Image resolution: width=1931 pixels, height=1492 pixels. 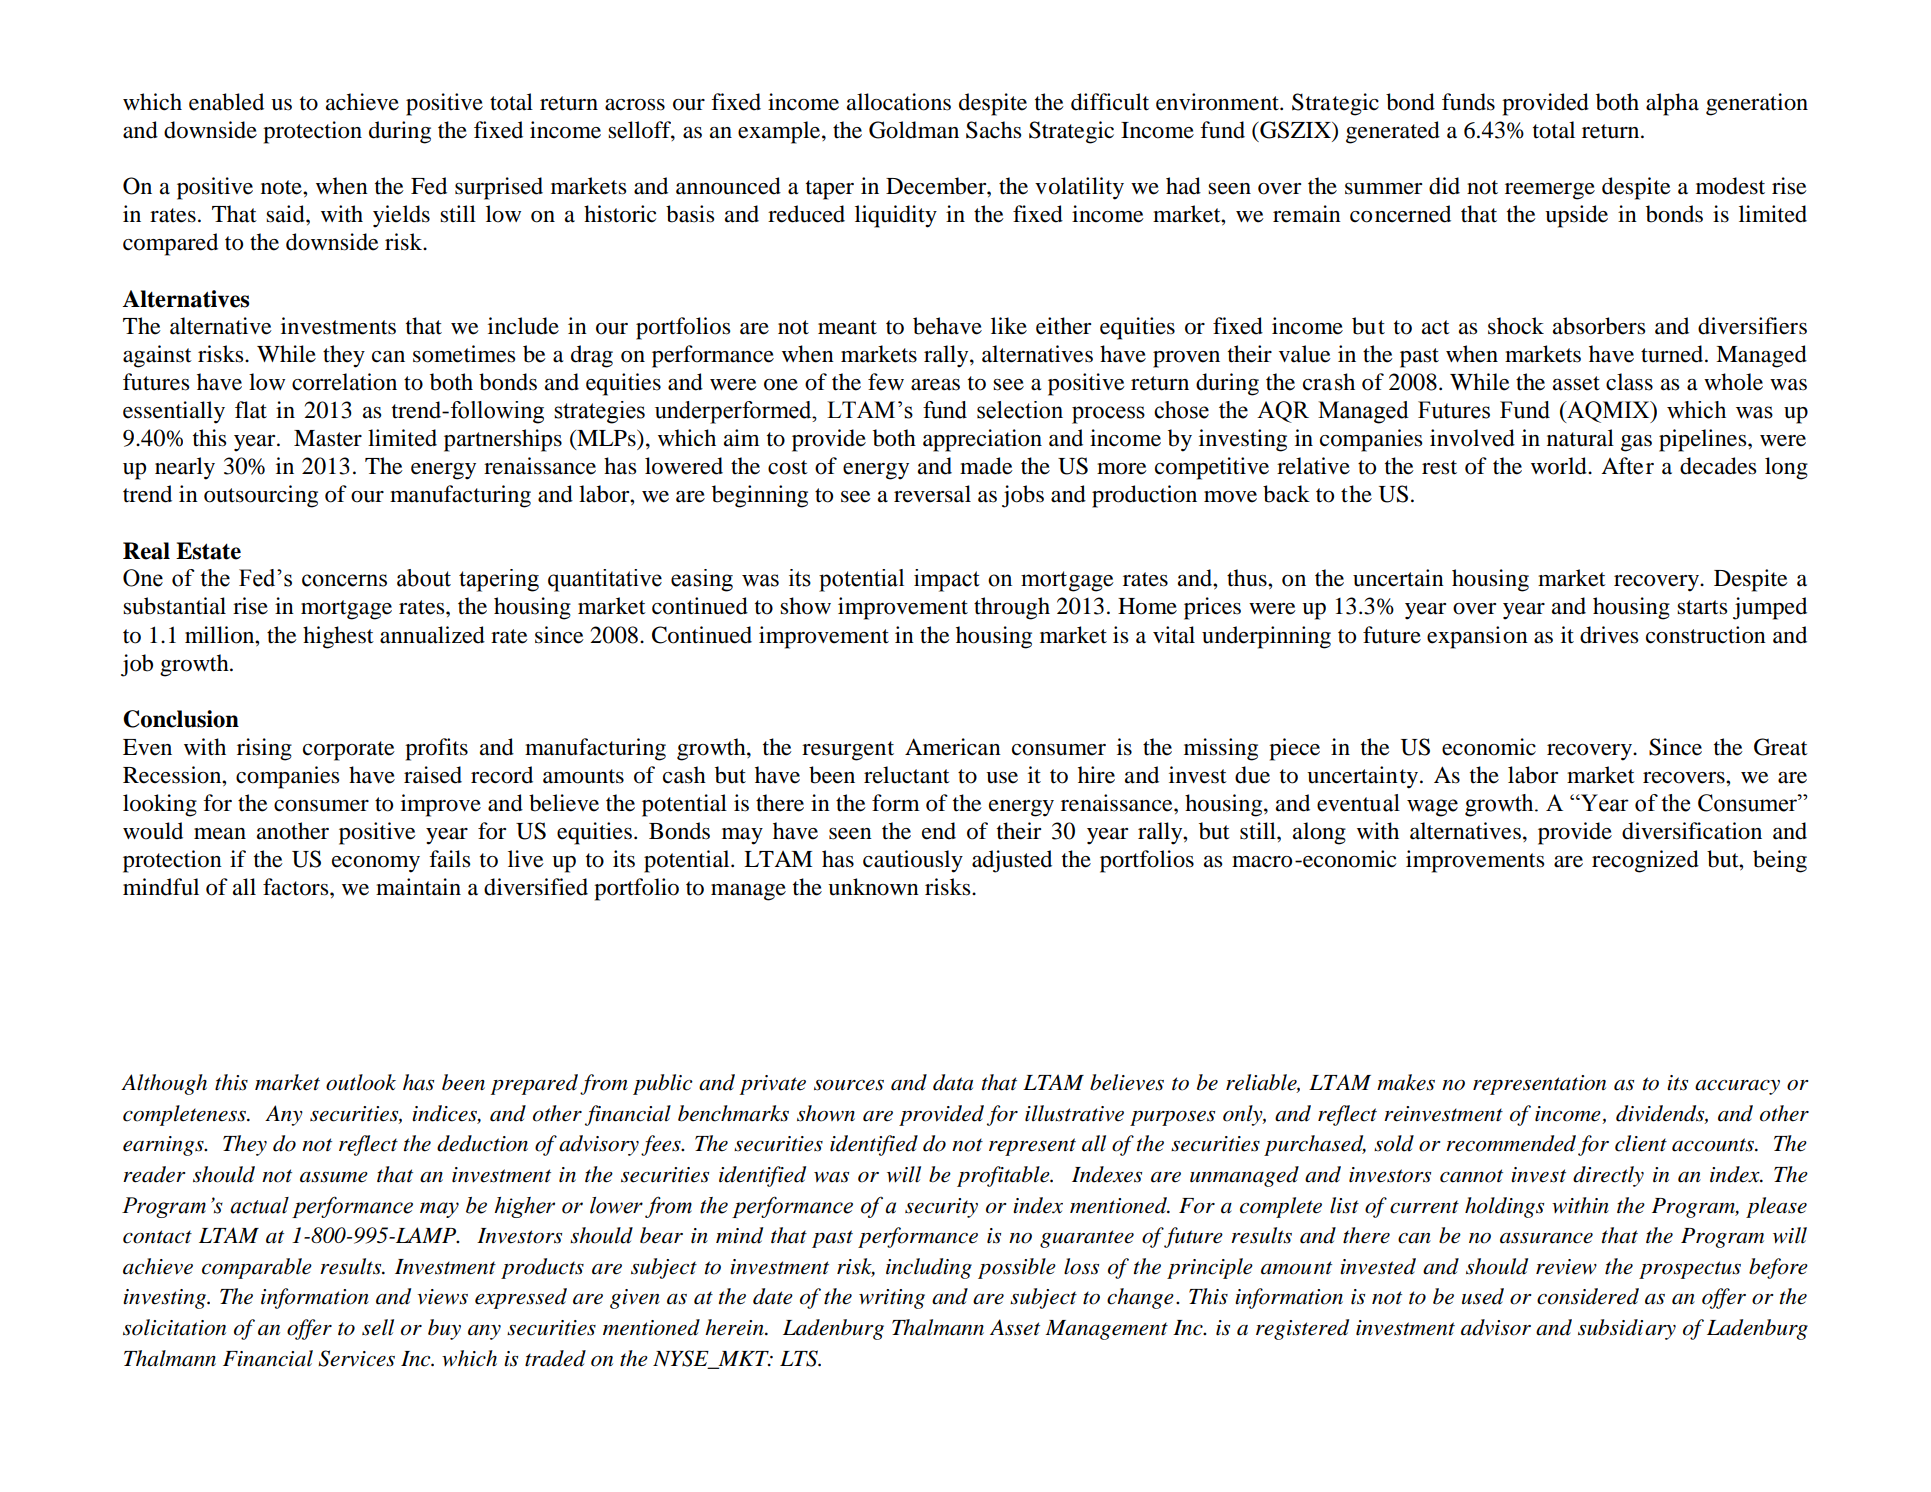 What do you see at coordinates (1672, 104) in the page?
I see `alpha` at bounding box center [1672, 104].
